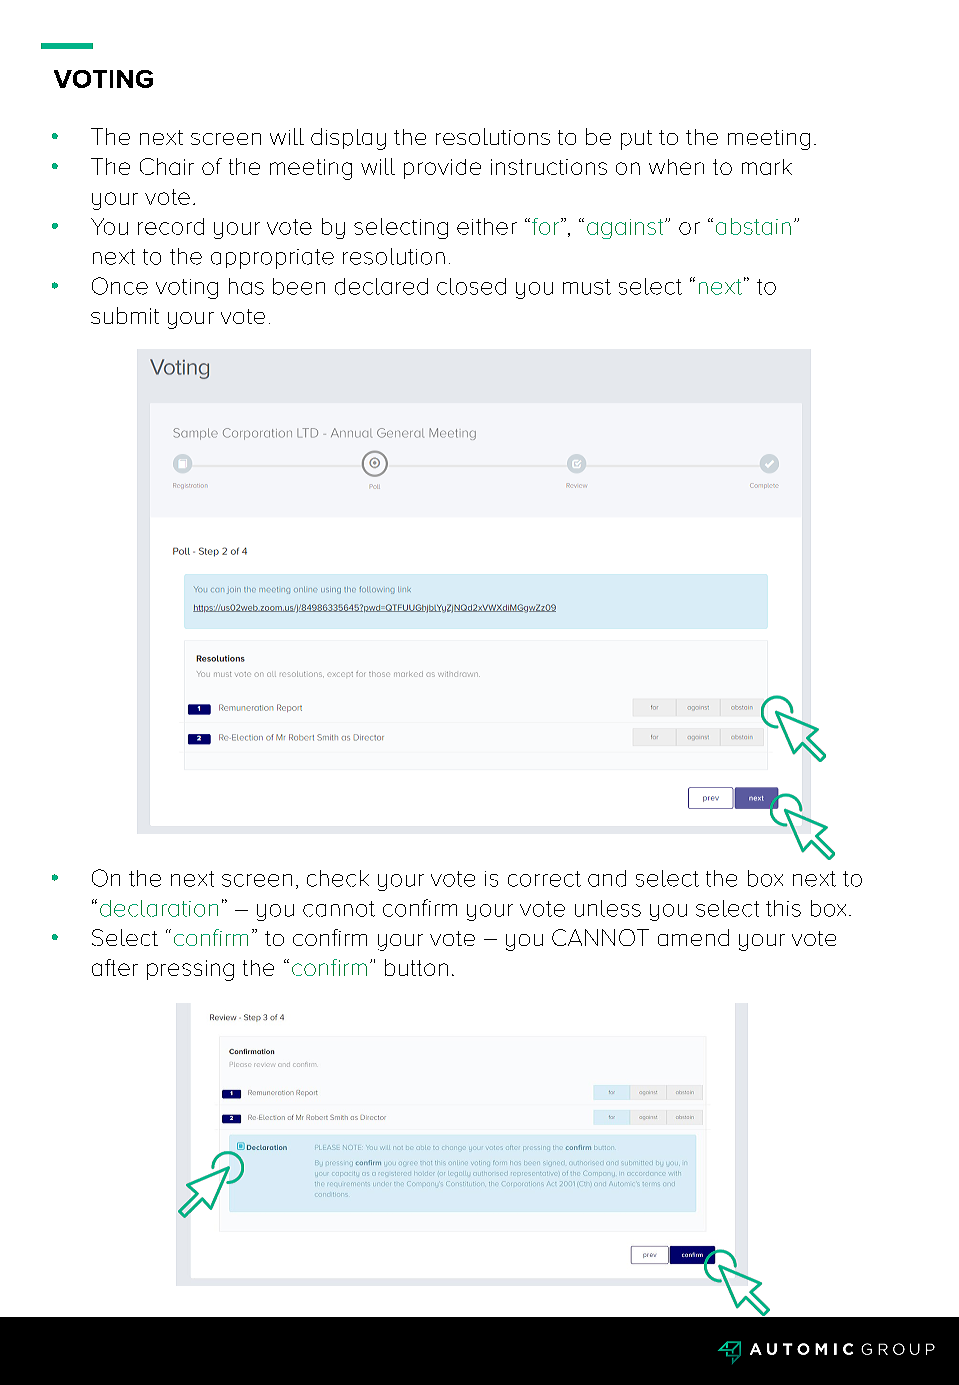 The image size is (959, 1385). Describe the element at coordinates (676, 167) in the screenshot. I see `when` at that location.
